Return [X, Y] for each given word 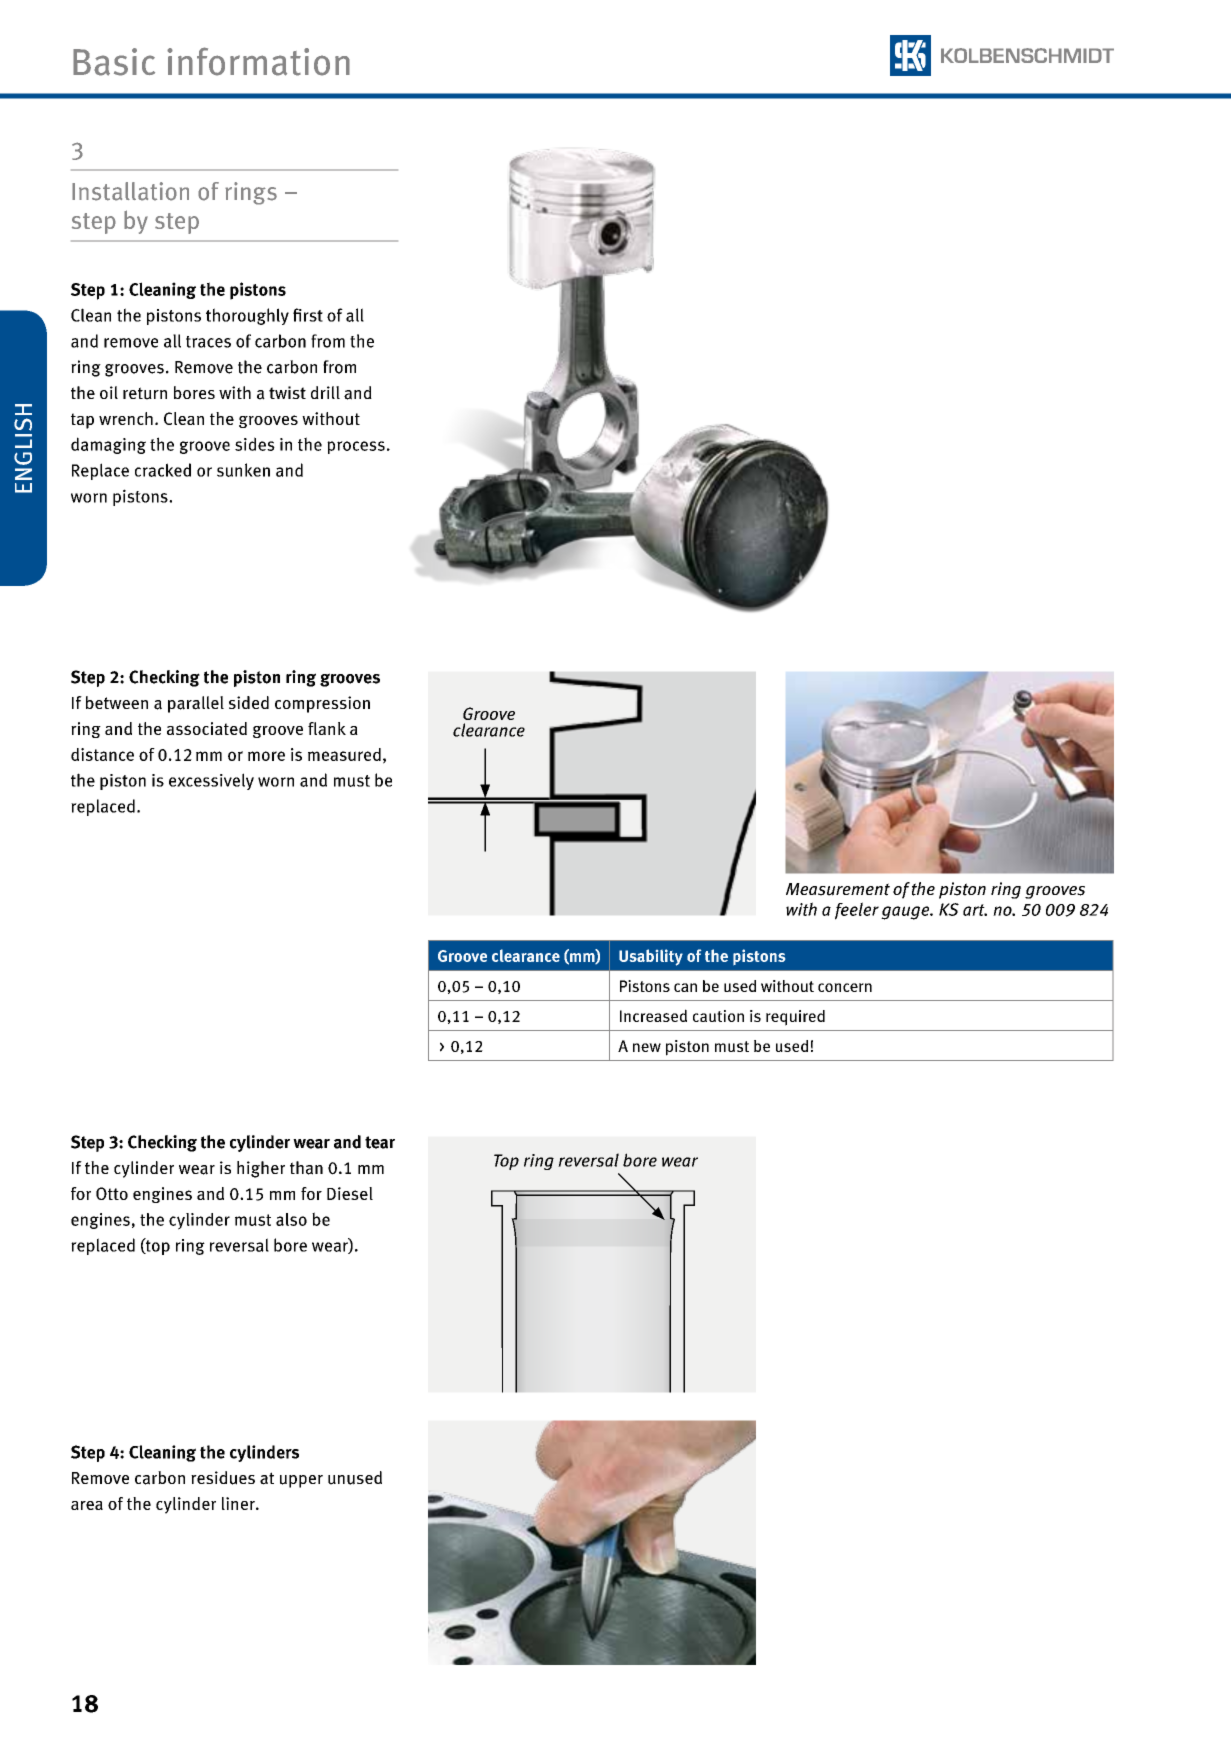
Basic [114, 62]
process [356, 447]
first [308, 315]
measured [344, 754]
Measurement [838, 889]
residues [223, 1478]
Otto [112, 1193]
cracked [163, 470]
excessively [211, 781]
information [258, 61]
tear [380, 1142]
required [795, 1018]
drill [325, 392]
